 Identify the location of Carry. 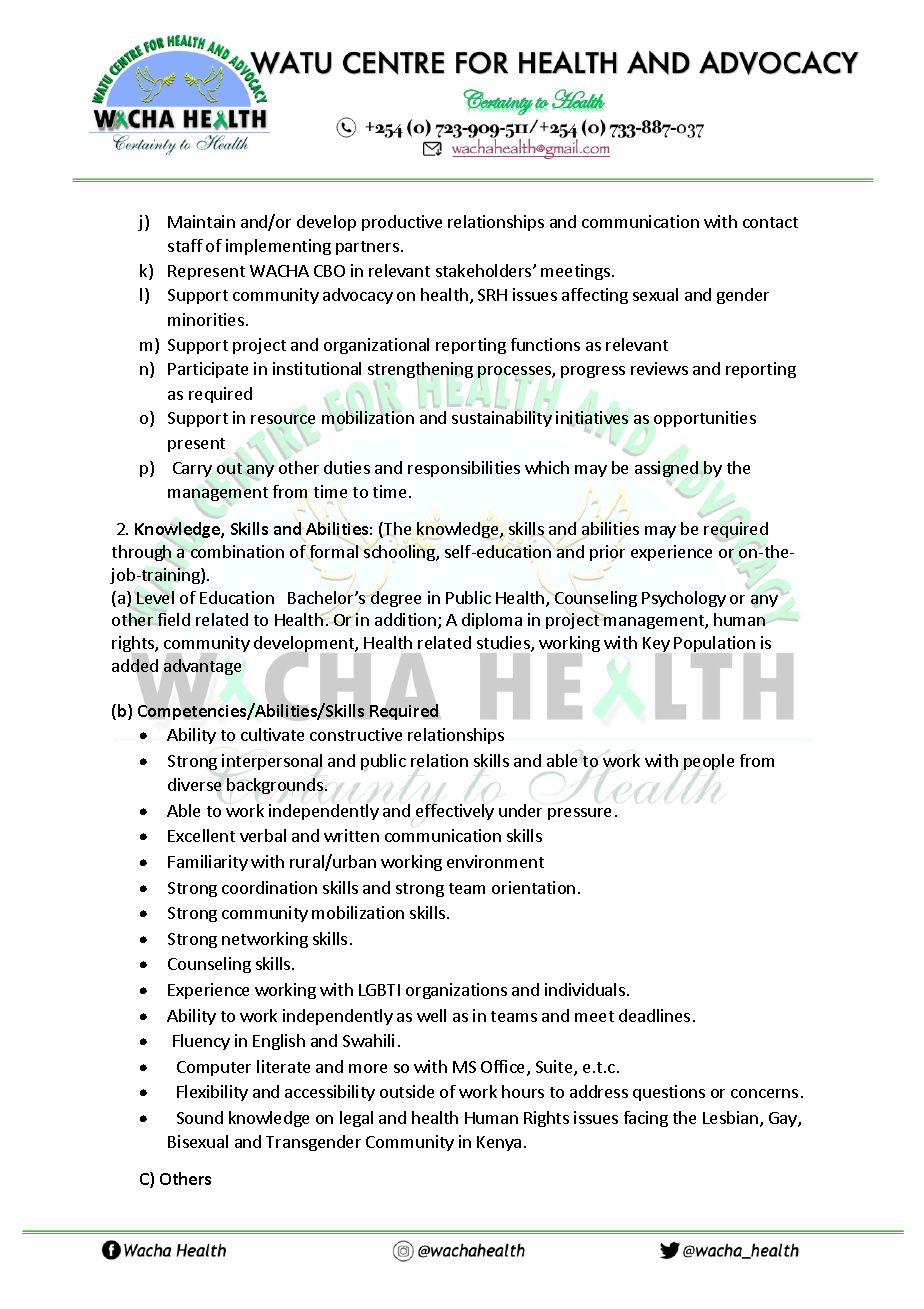
(192, 469).
